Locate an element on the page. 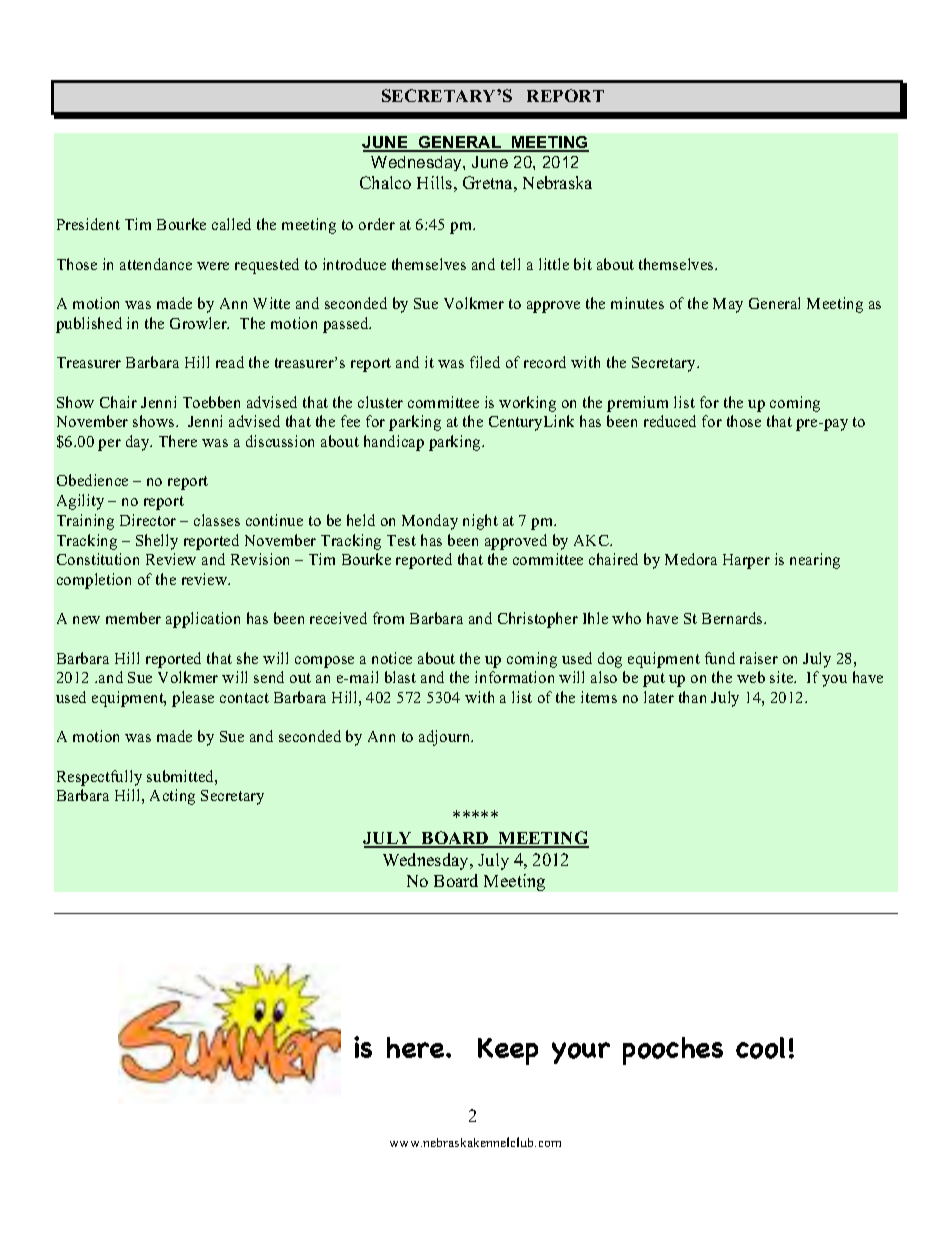  May is located at coordinates (728, 305).
